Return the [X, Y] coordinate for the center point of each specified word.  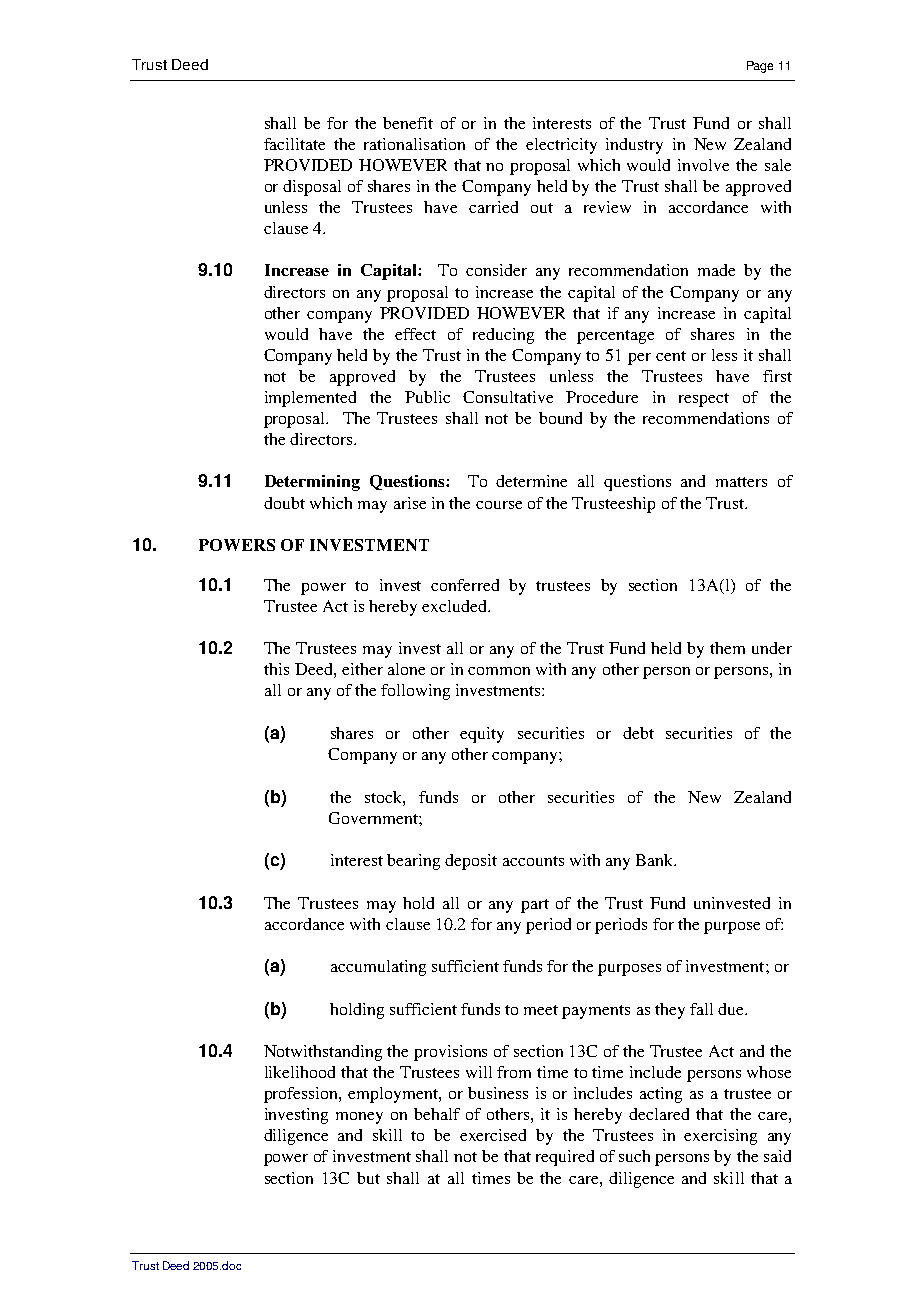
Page [760, 67]
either [362, 669]
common [499, 671]
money [359, 1118]
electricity [561, 146]
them [727, 648]
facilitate [294, 144]
